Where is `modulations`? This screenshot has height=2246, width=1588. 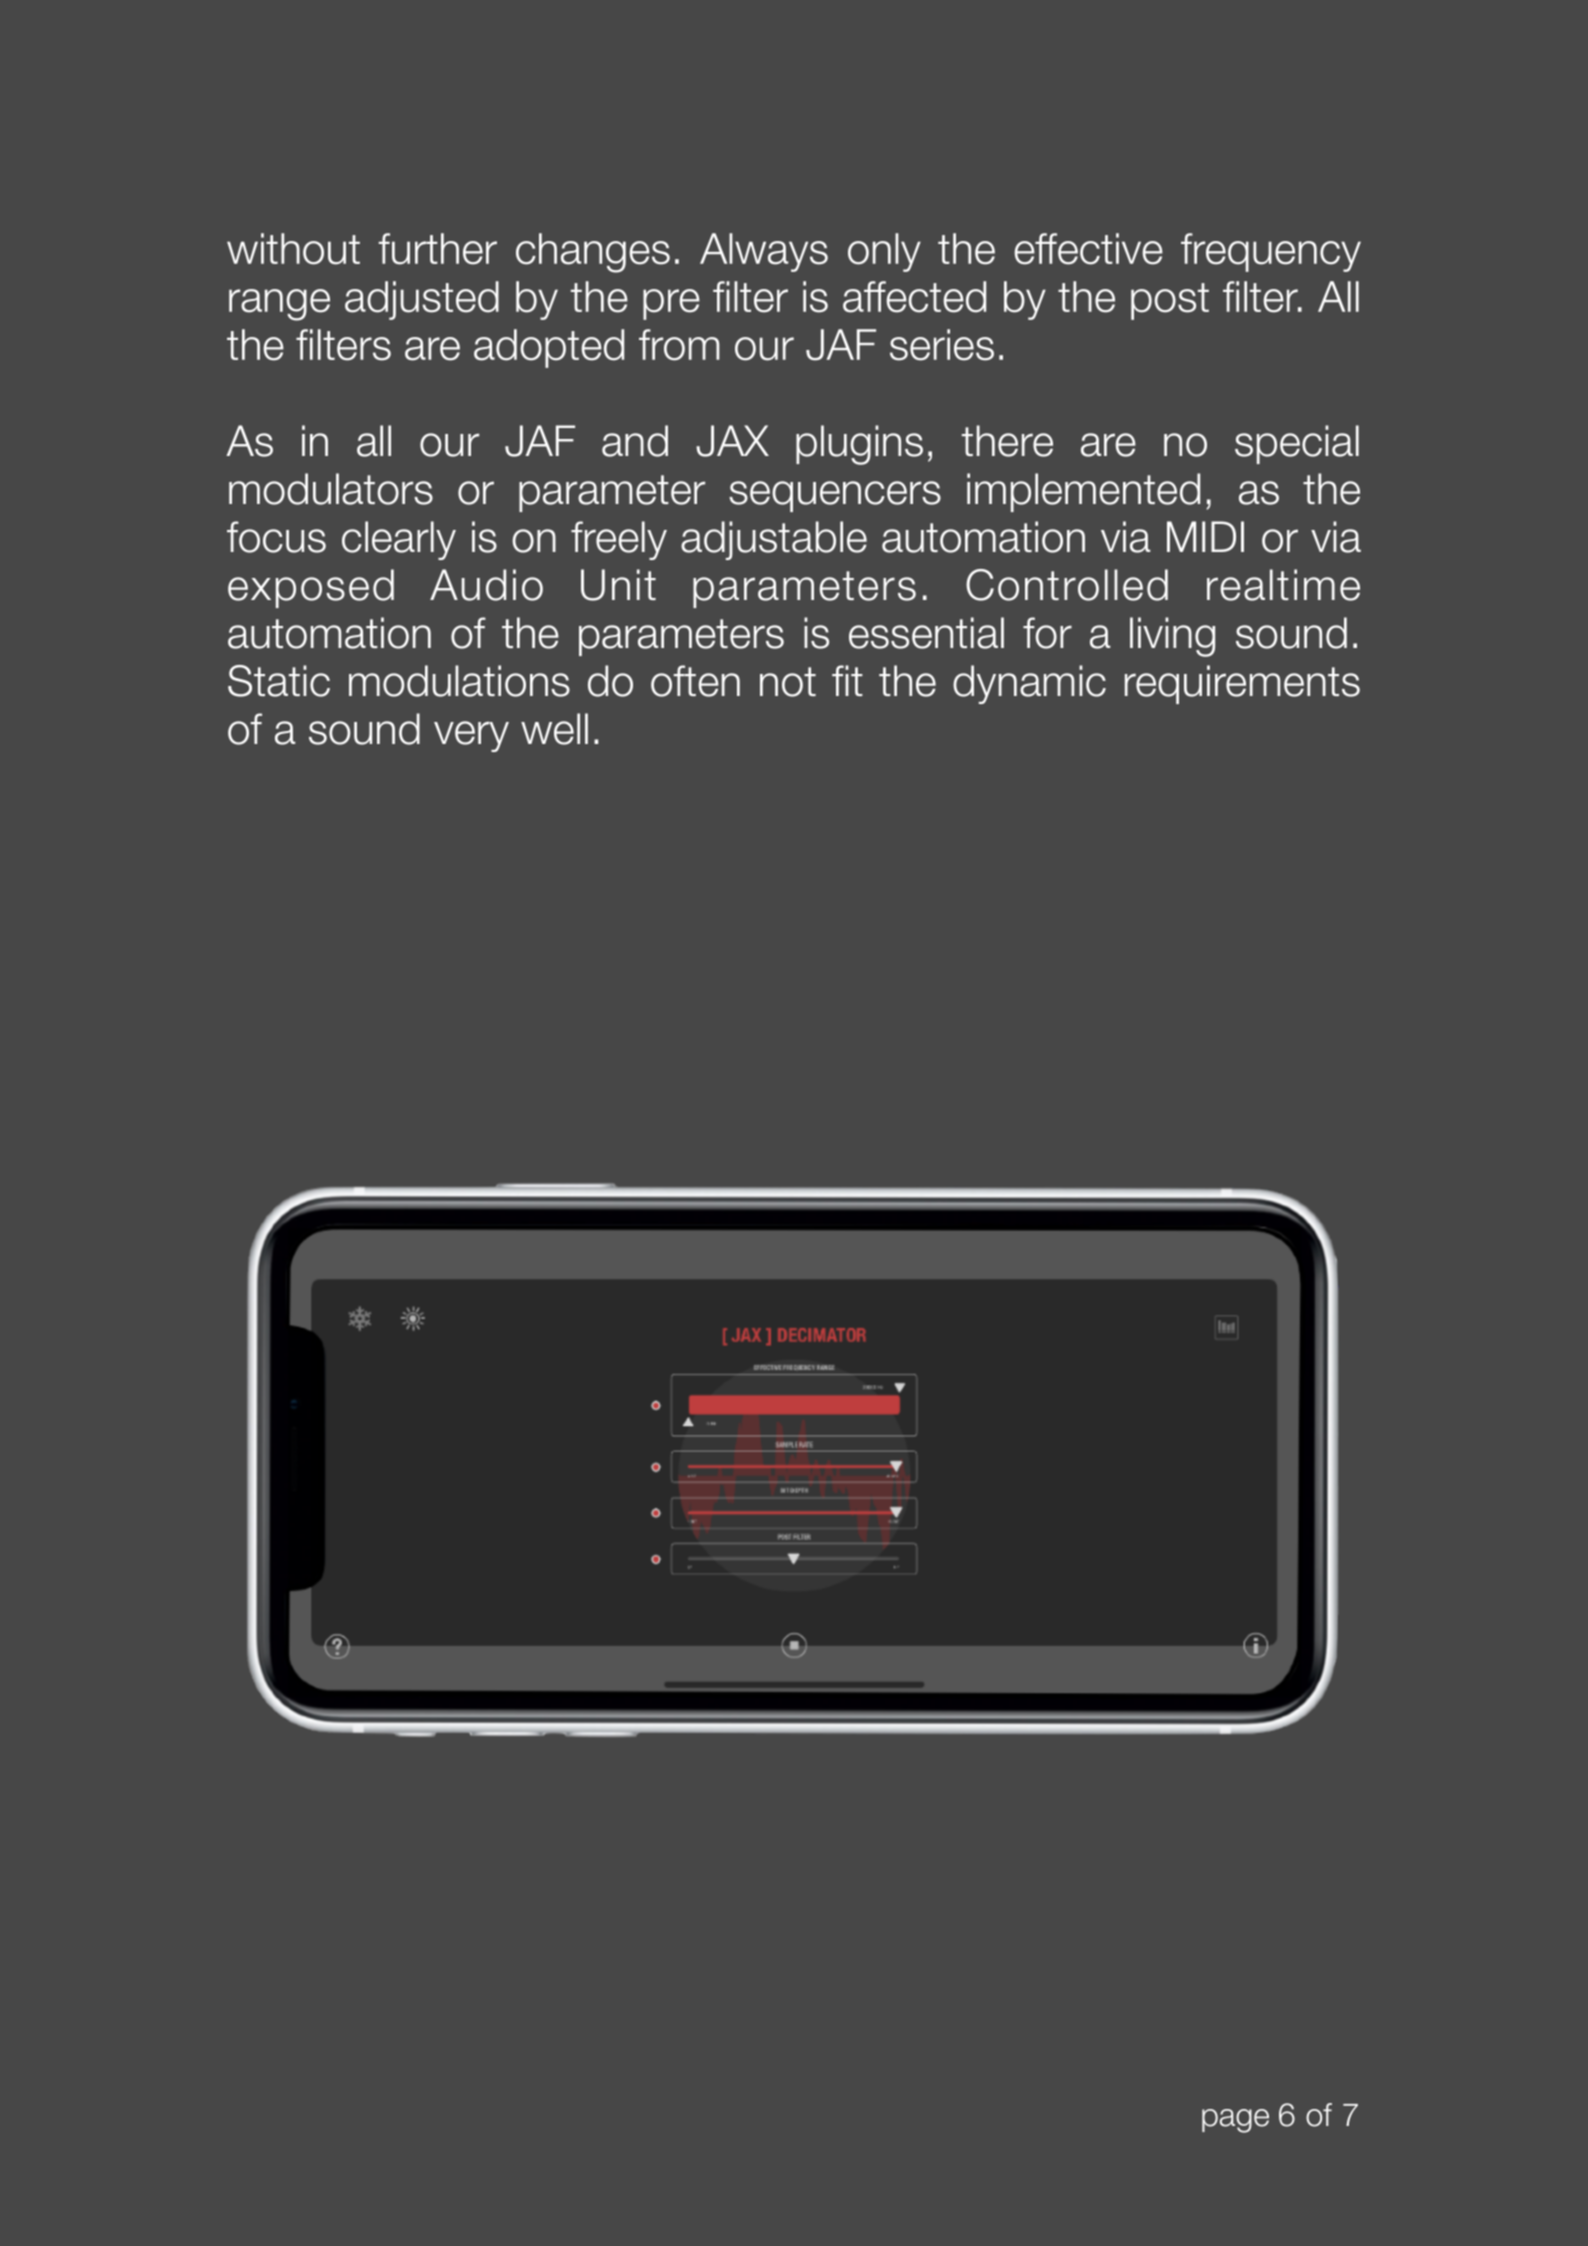
modulations is located at coordinates (459, 681).
